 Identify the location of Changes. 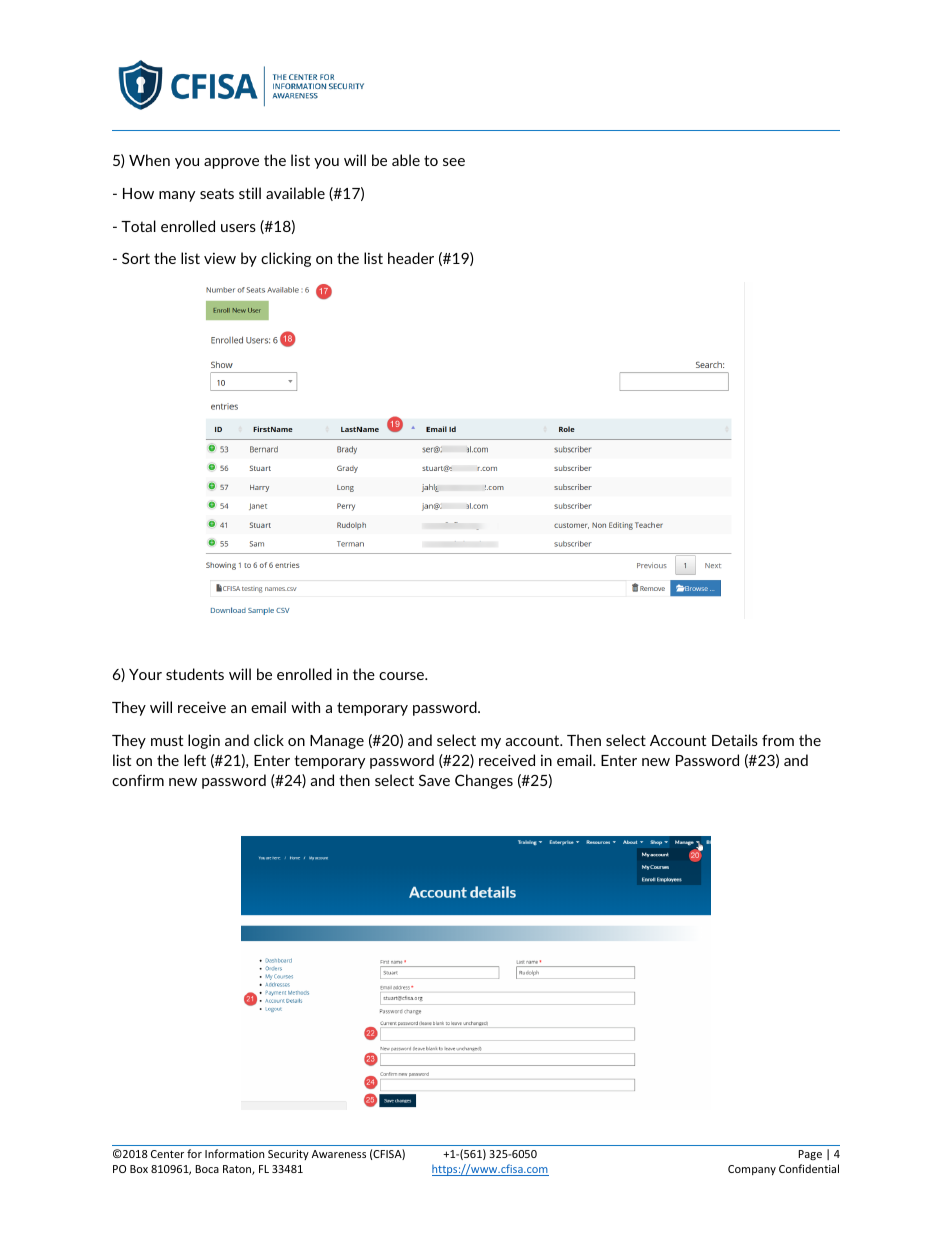
(484, 781).
